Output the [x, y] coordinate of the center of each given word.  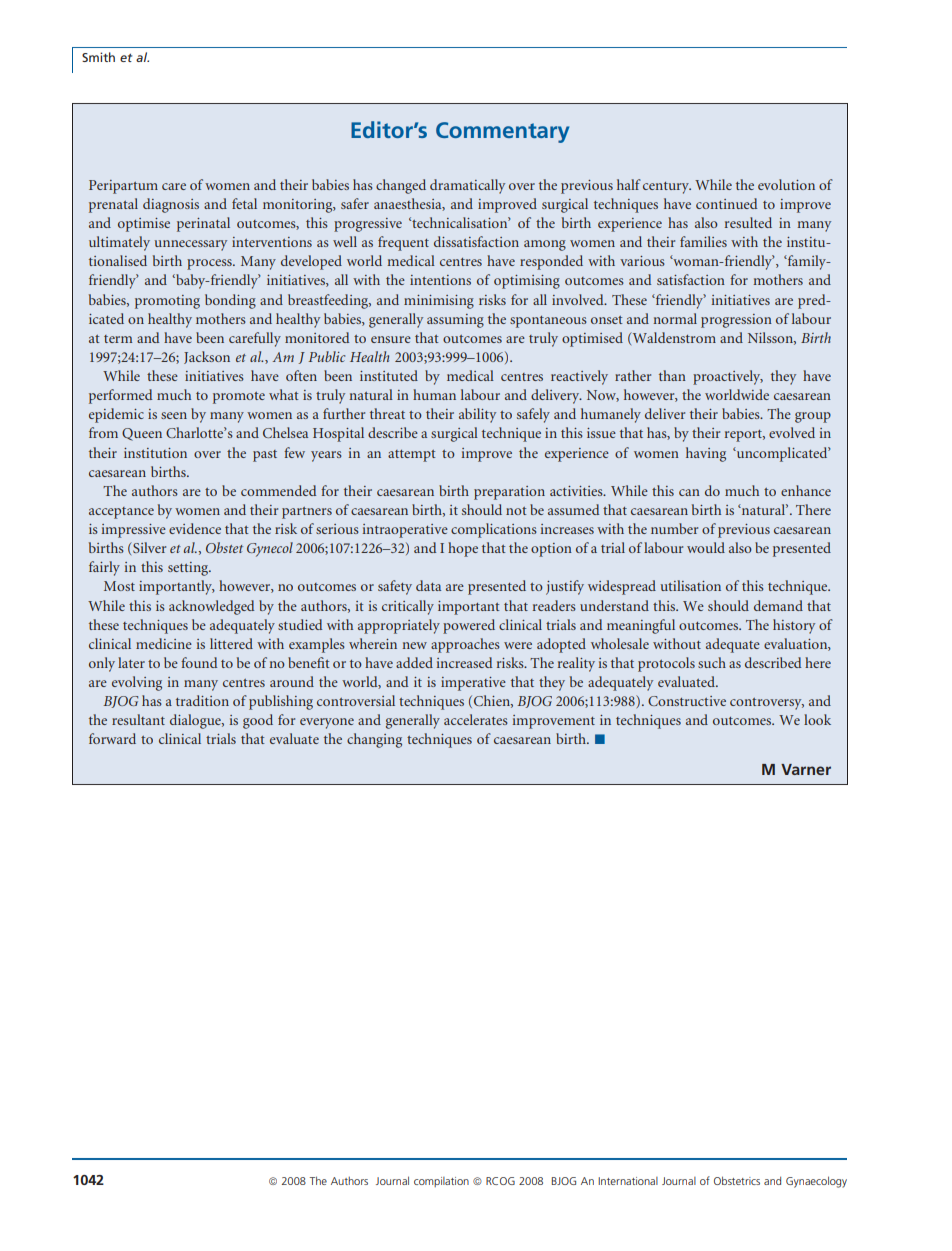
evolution [786, 184]
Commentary [502, 132]
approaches [465, 645]
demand [778, 605]
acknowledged [211, 607]
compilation [441, 1182]
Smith [98, 57]
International [628, 1181]
